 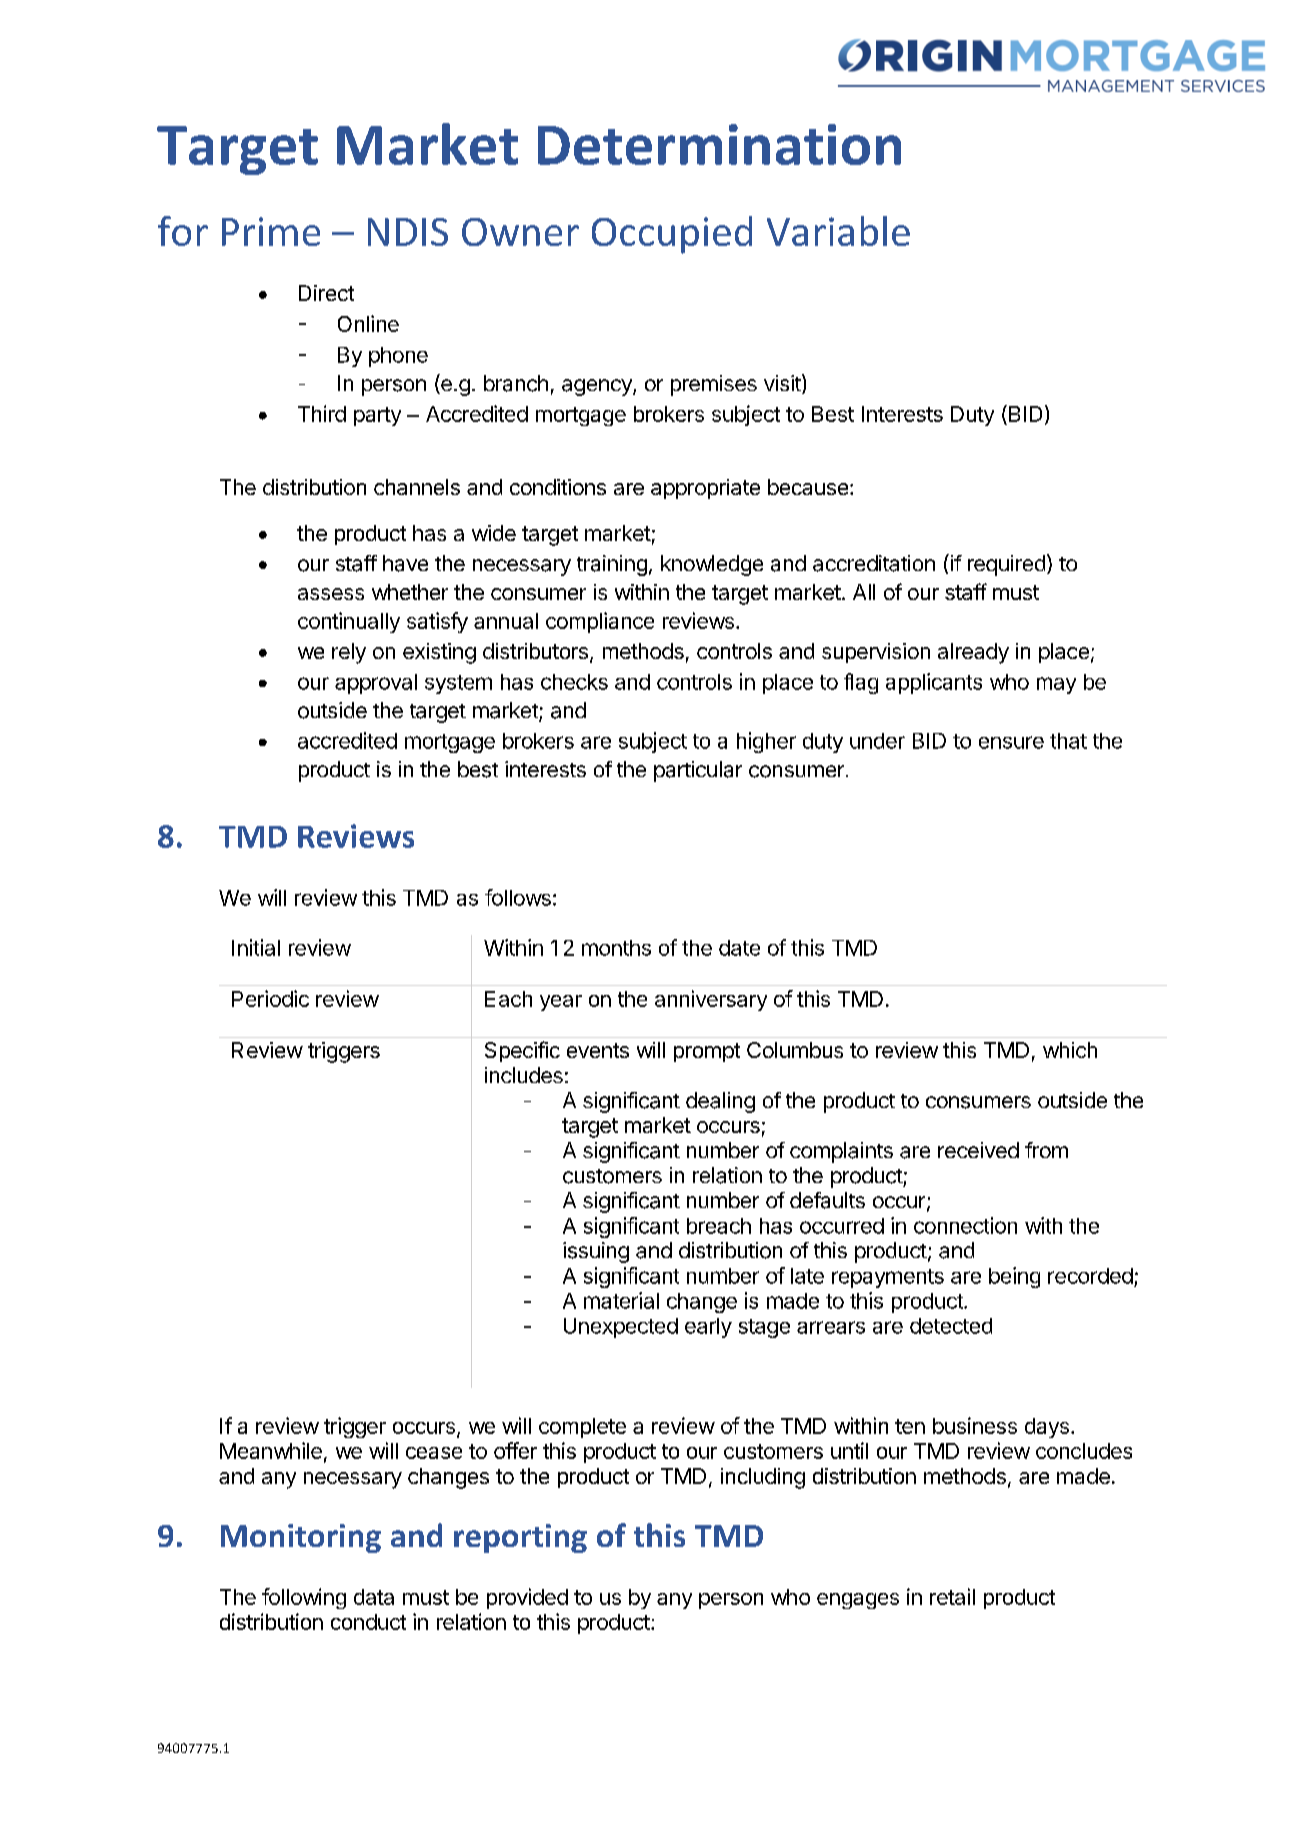 I want to click on Prime, so click(x=271, y=231).
